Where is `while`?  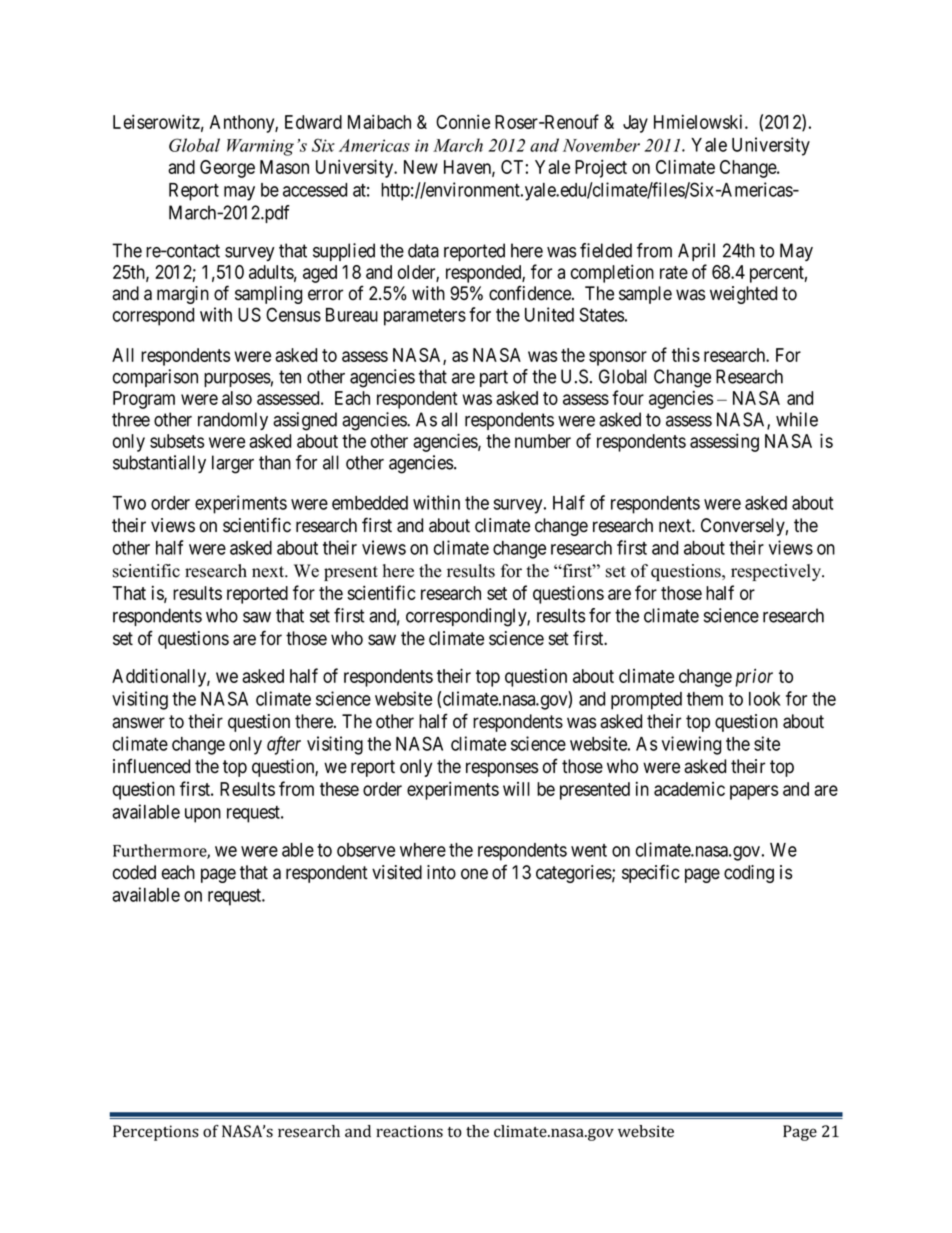 while is located at coordinates (797, 419).
